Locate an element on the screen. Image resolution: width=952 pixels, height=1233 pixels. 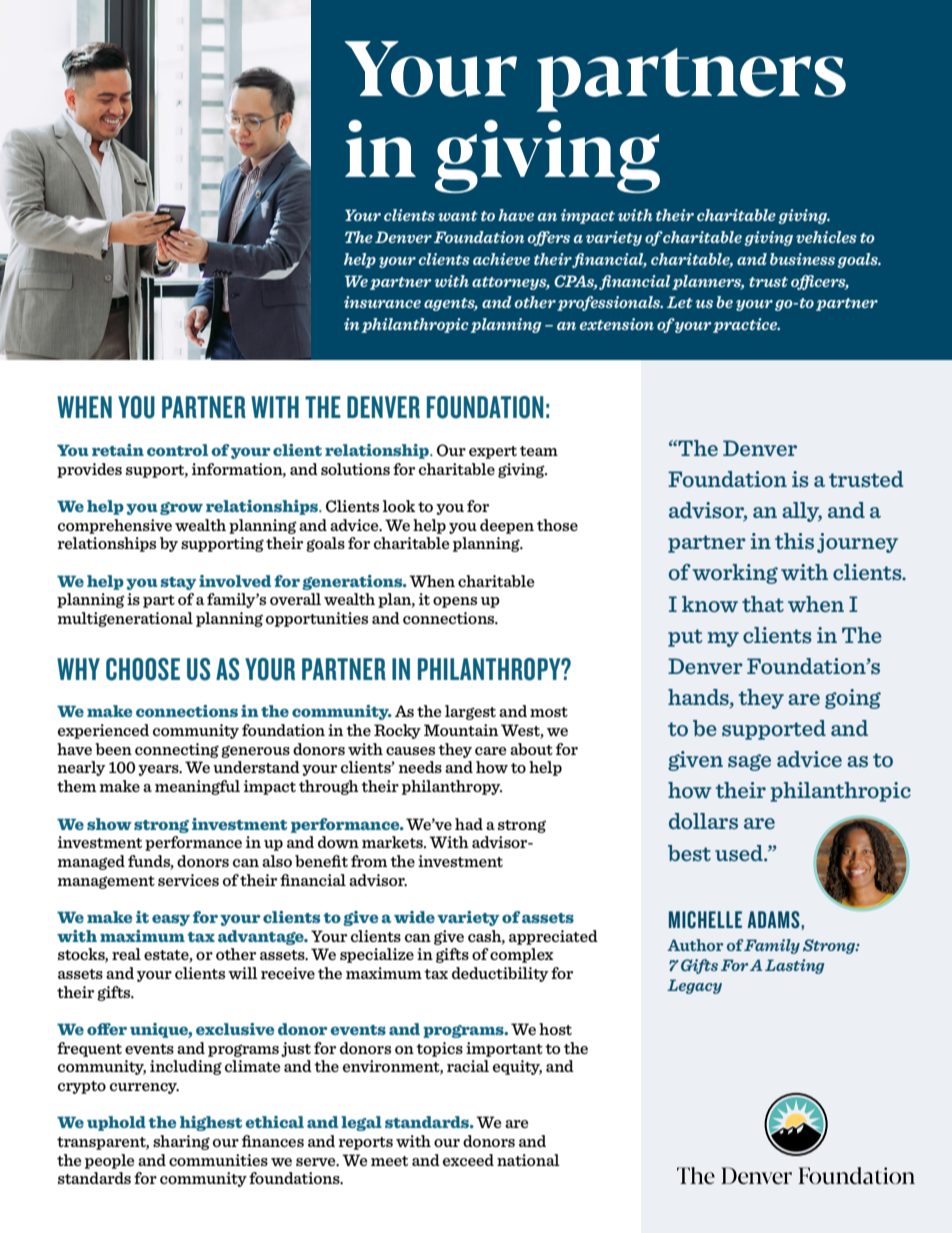
insurance is located at coordinates (382, 302).
